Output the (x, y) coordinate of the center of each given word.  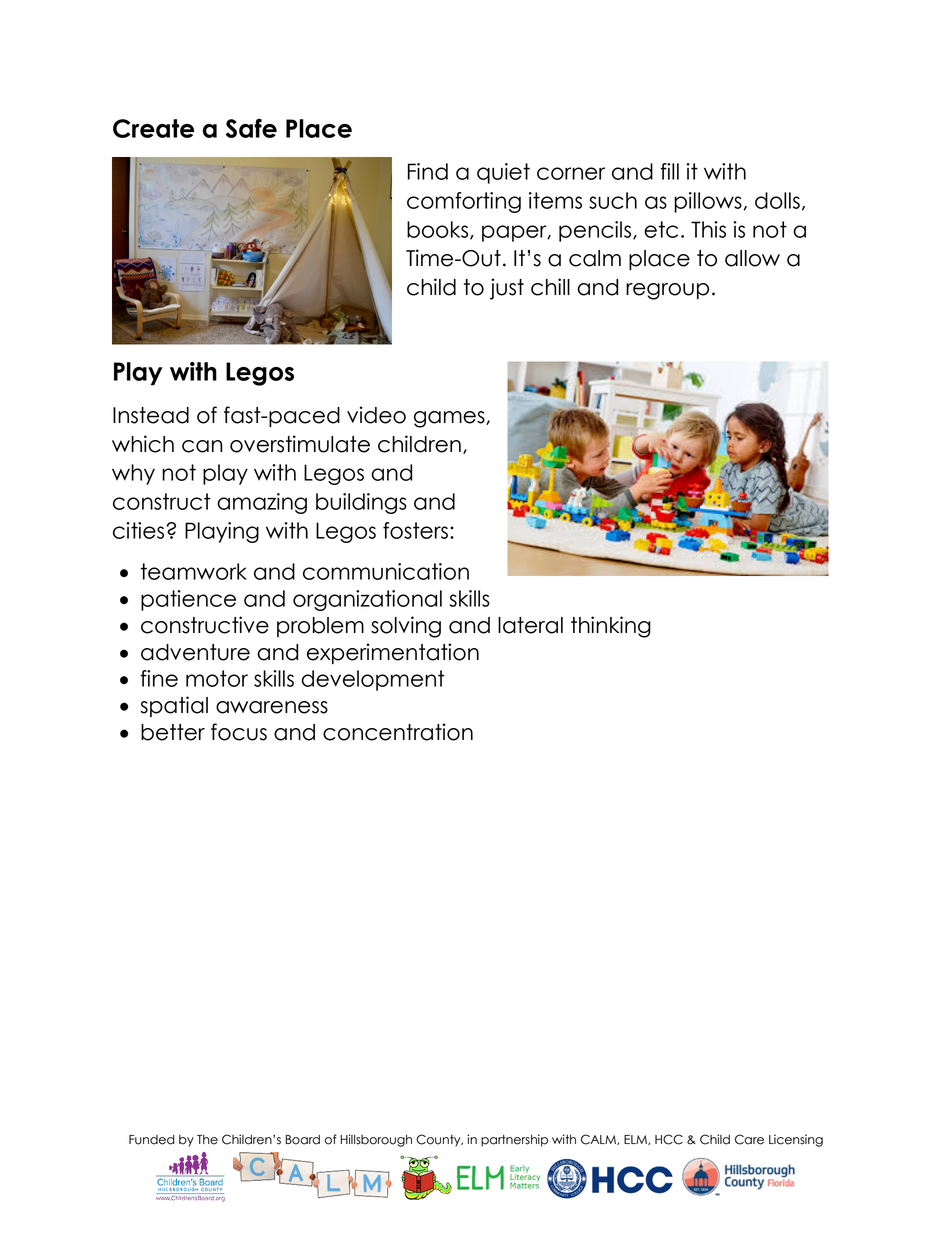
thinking (611, 627)
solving (406, 627)
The (207, 1140)
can (202, 446)
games (450, 419)
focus (239, 732)
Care (749, 1139)
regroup (667, 291)
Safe (251, 128)
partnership (514, 1140)
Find (428, 171)
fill (669, 171)
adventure (195, 652)
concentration (398, 732)
